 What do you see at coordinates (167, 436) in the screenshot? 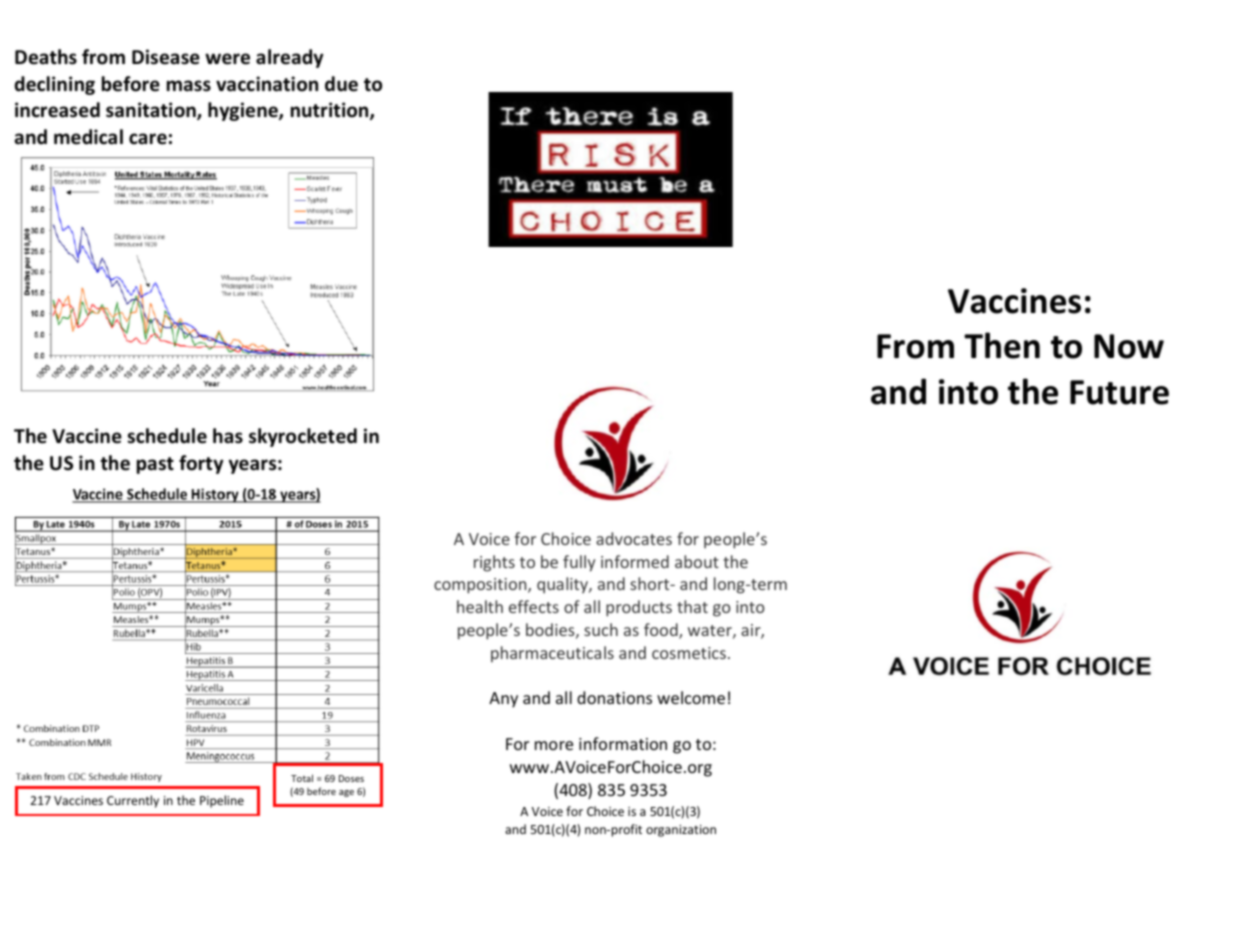
I see `schedule` at bounding box center [167, 436].
